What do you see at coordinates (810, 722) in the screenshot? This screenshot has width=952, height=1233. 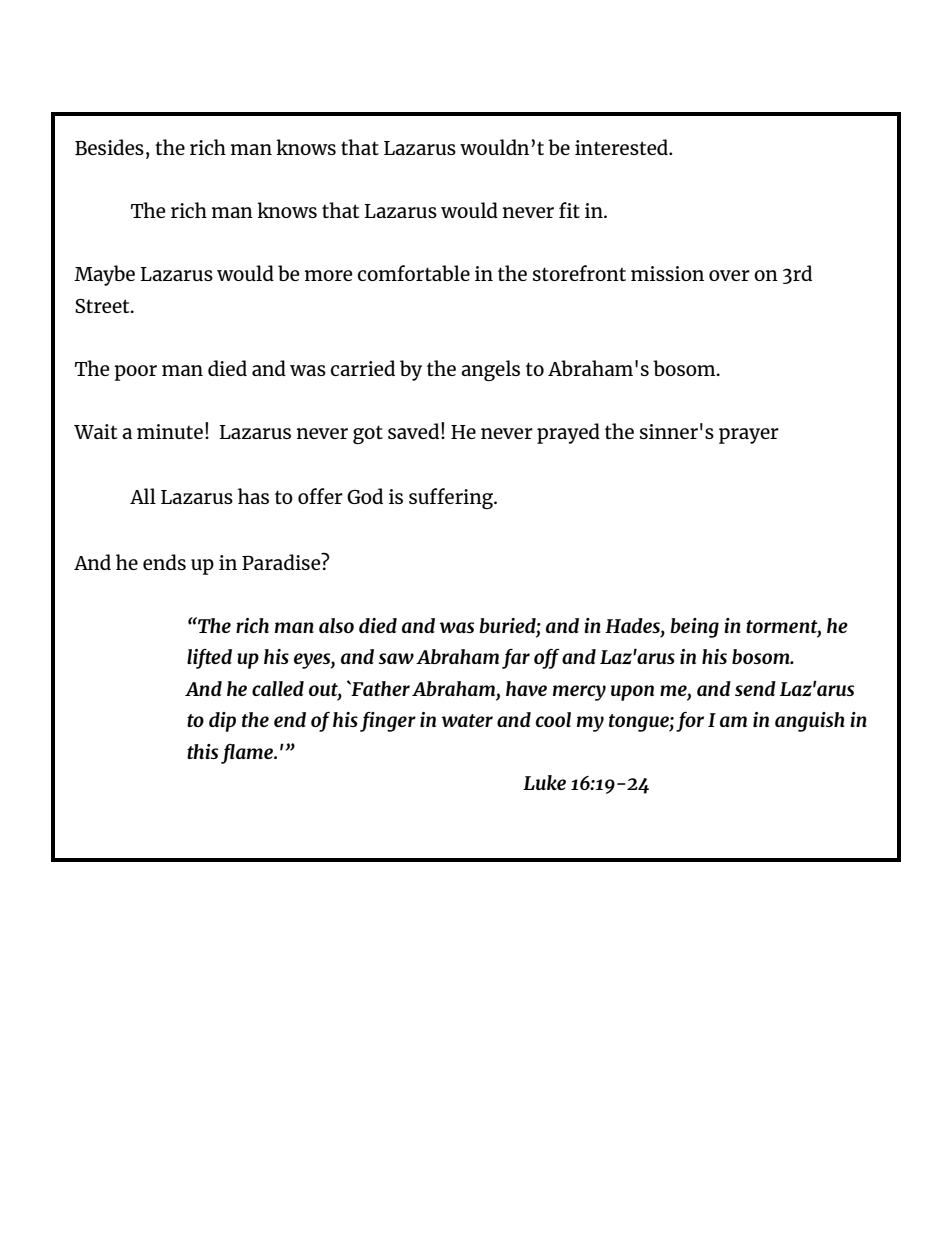 I see `anguish` at bounding box center [810, 722].
